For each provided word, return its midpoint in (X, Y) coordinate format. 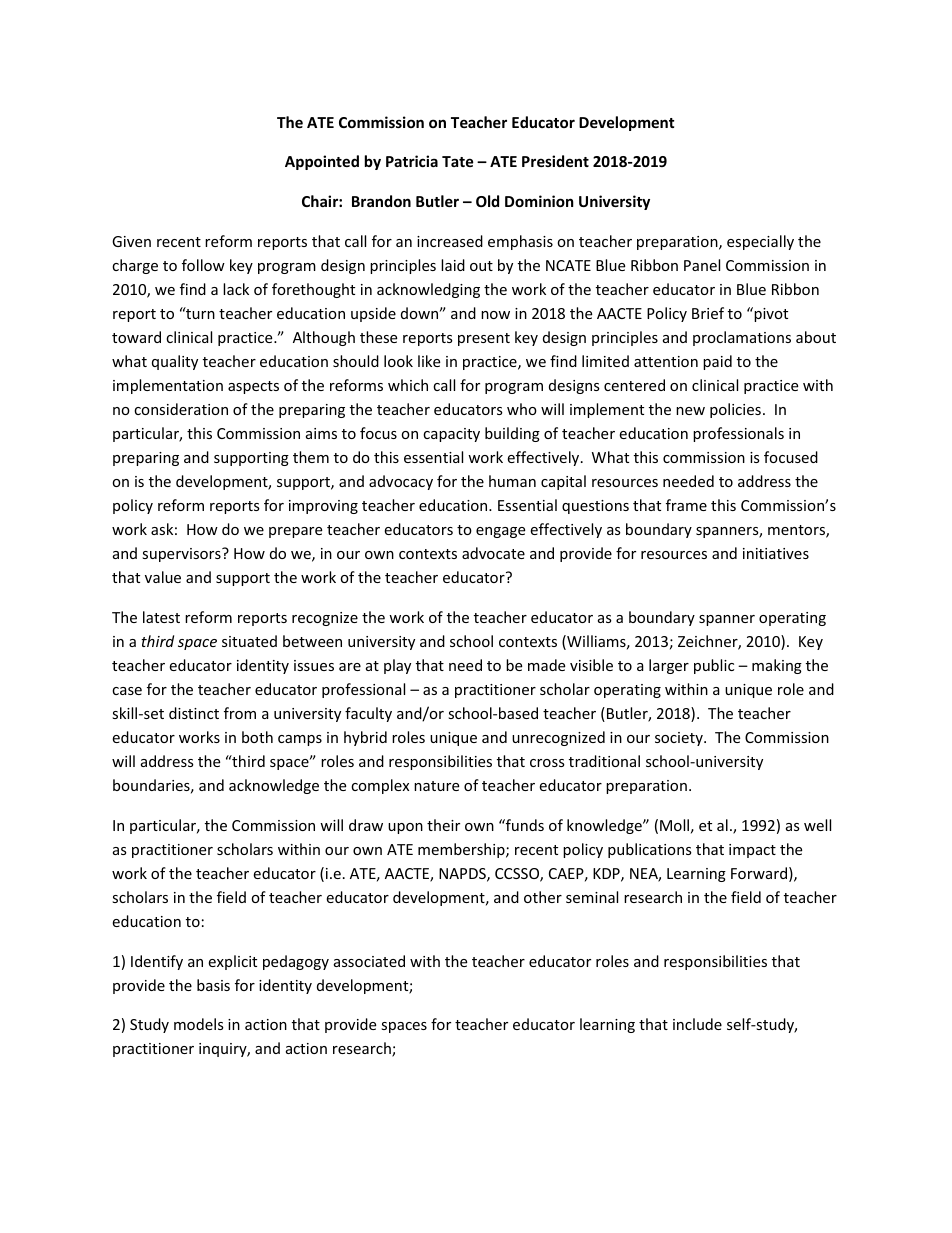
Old (487, 201)
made (546, 665)
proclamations (742, 338)
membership (462, 850)
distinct (194, 713)
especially (760, 242)
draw (366, 825)
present (484, 339)
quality (175, 362)
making (777, 666)
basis (213, 985)
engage (500, 532)
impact (752, 851)
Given (131, 241)
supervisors (182, 555)
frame (686, 505)
